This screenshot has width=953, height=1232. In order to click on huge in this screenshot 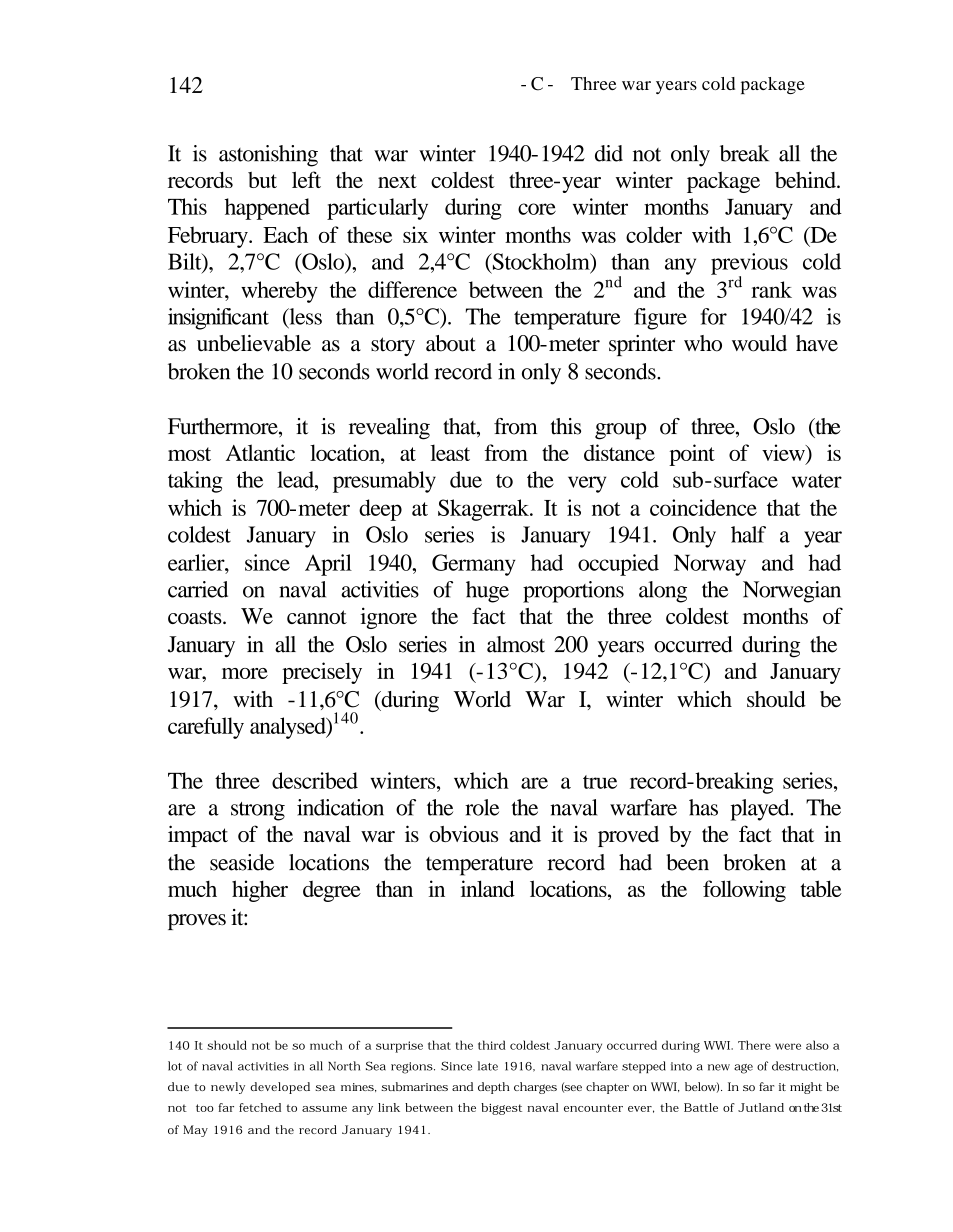, I will do `click(487, 592)`.
